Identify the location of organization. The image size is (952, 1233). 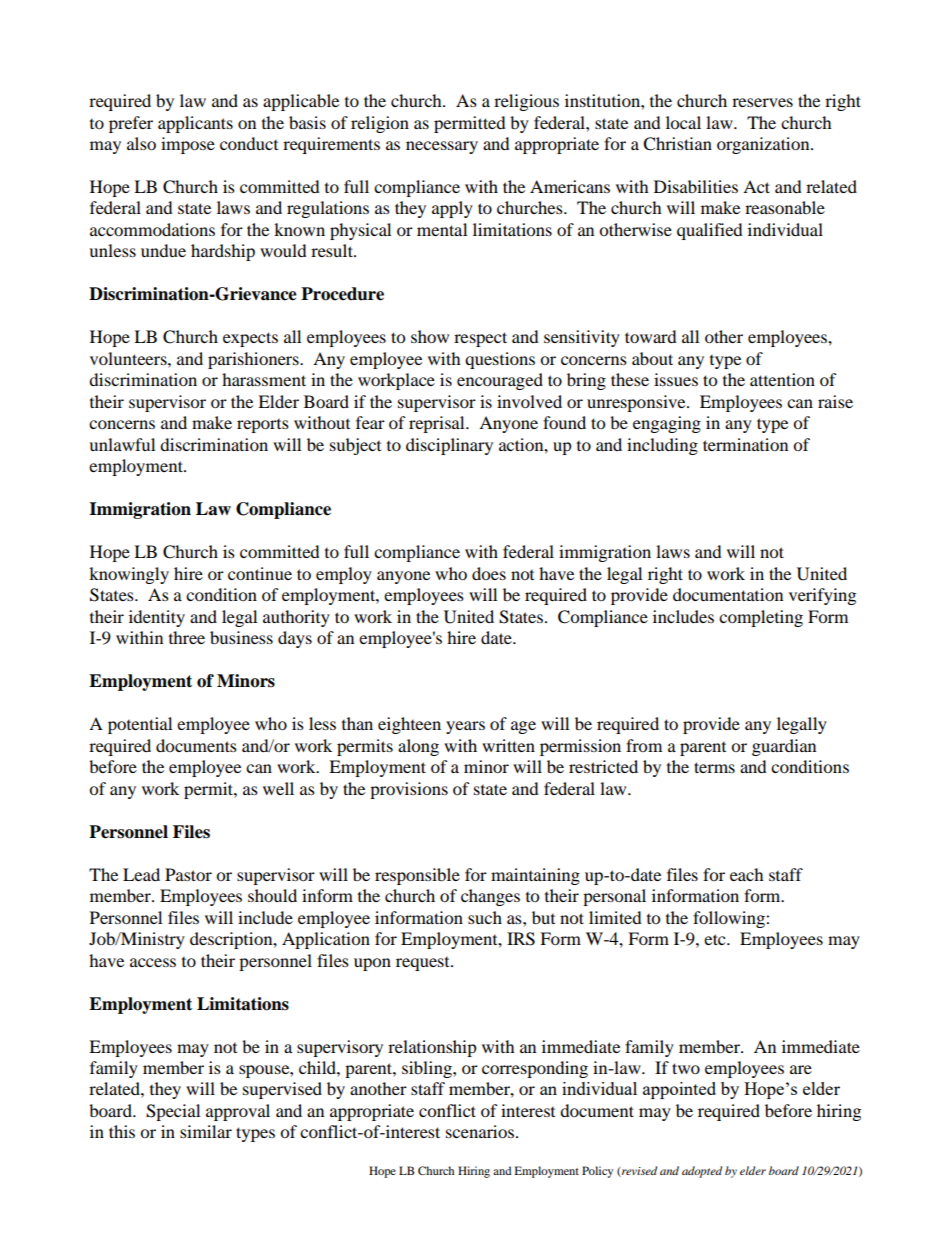
(764, 145).
